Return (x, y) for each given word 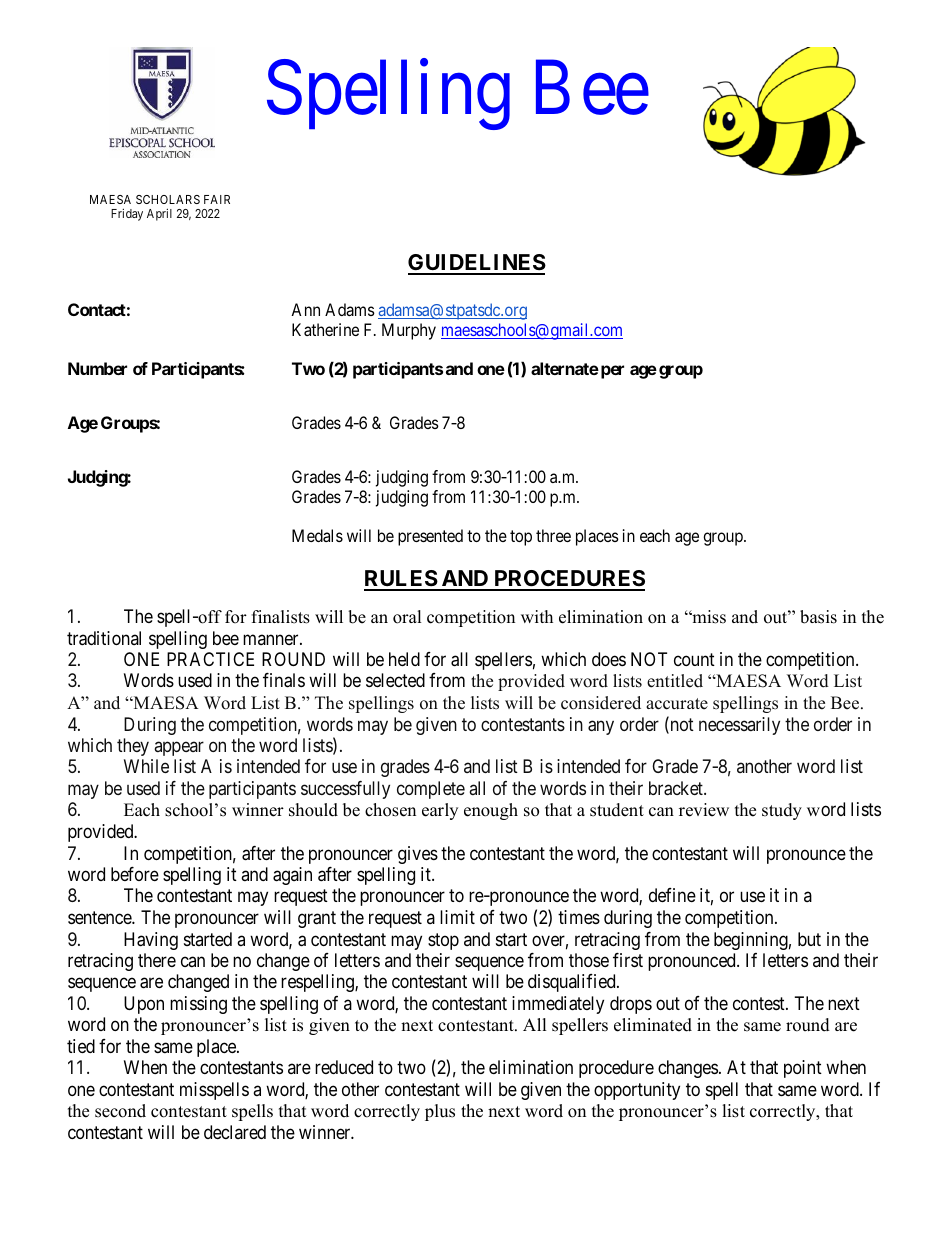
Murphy (409, 331)
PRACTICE (210, 659)
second (120, 1111)
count (694, 659)
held (404, 659)
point (803, 1069)
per (611, 372)
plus (440, 1112)
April (159, 214)
